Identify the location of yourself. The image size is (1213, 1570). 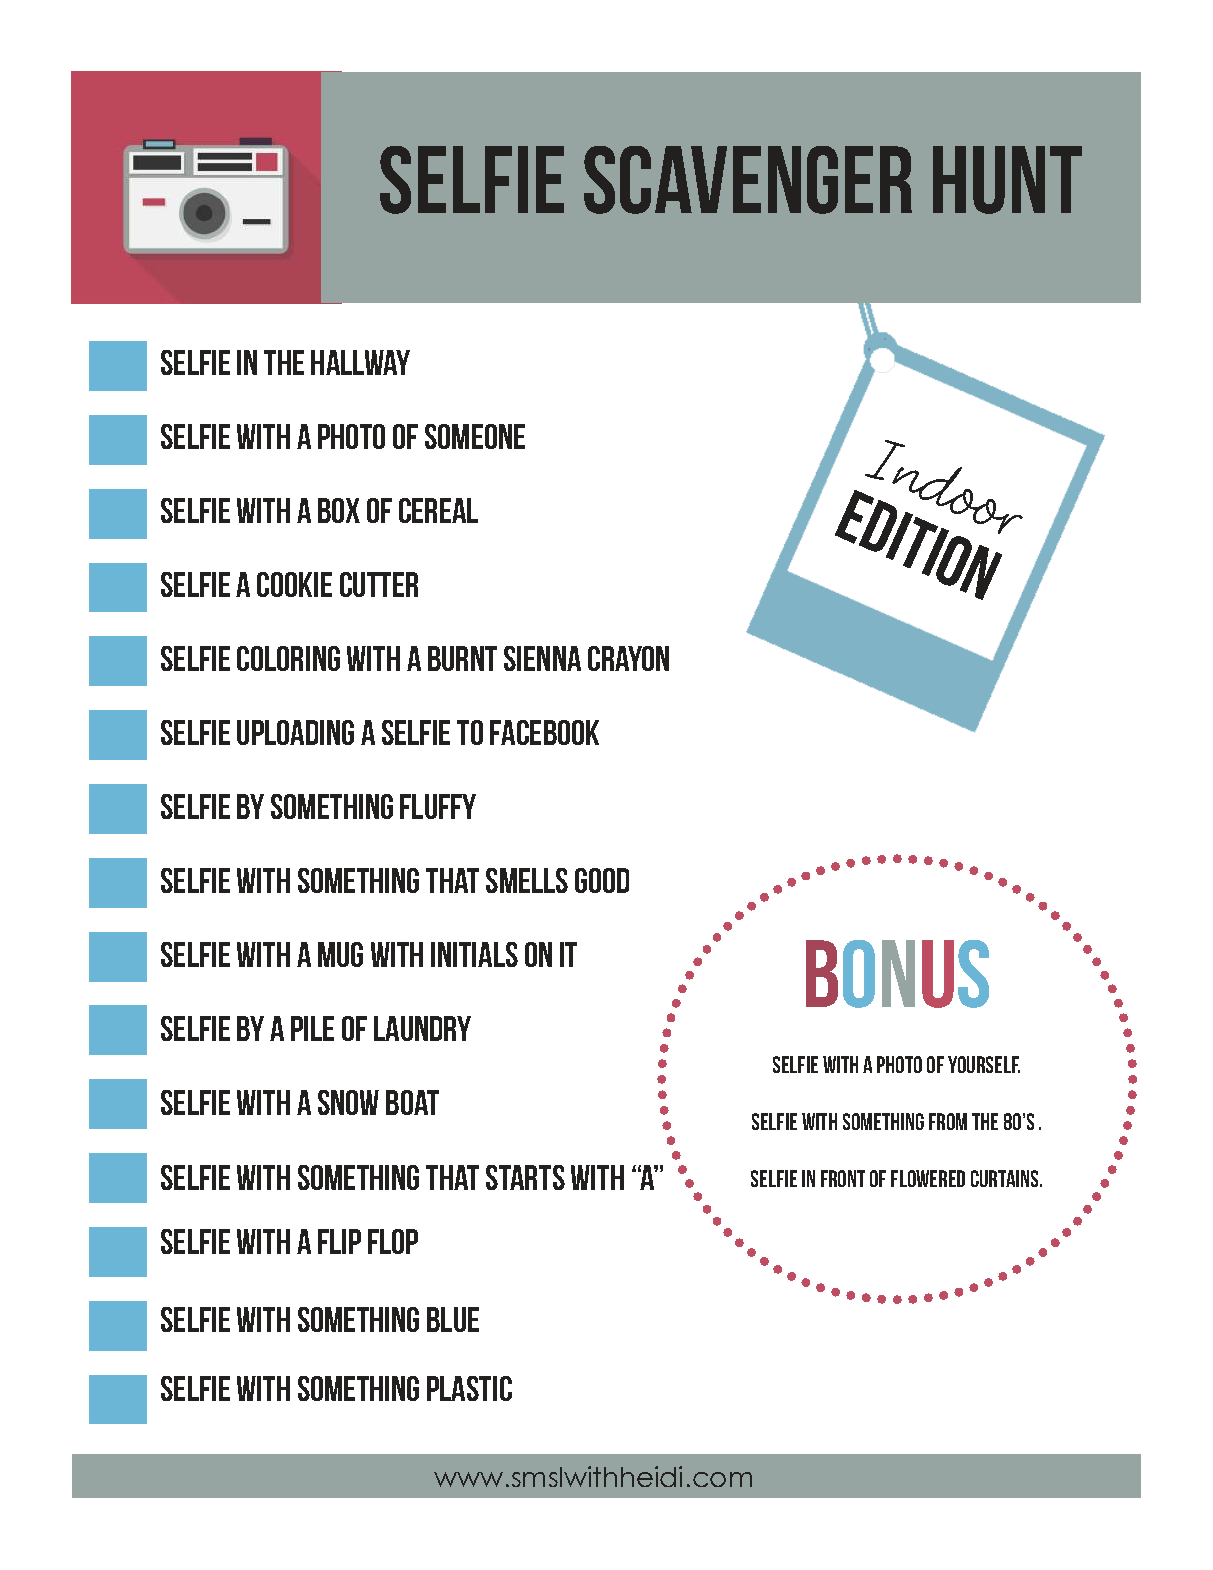
(984, 1064).
